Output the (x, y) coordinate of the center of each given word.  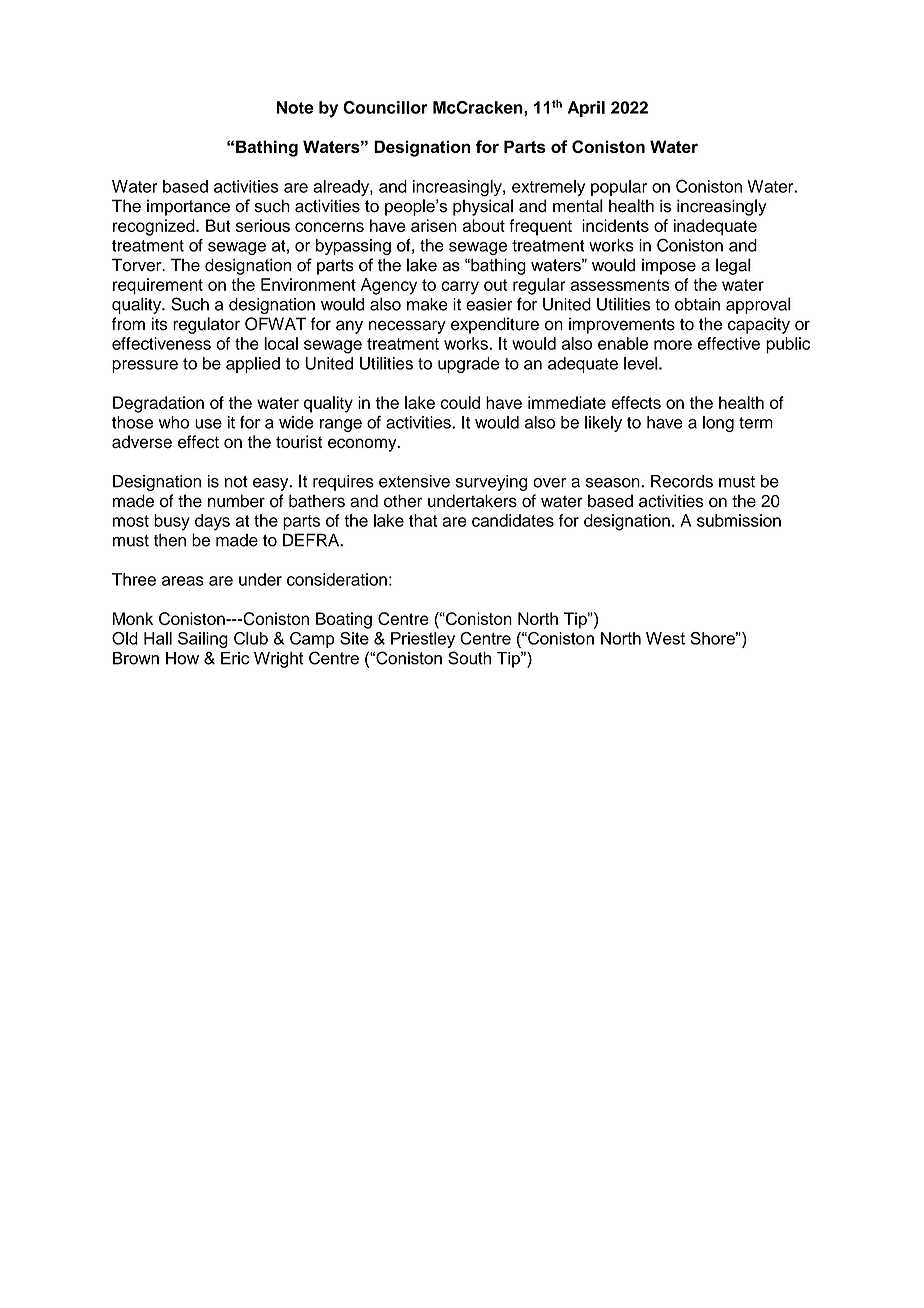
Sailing (203, 640)
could (460, 402)
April (586, 109)
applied (253, 365)
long (718, 424)
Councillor (385, 107)
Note (295, 107)
